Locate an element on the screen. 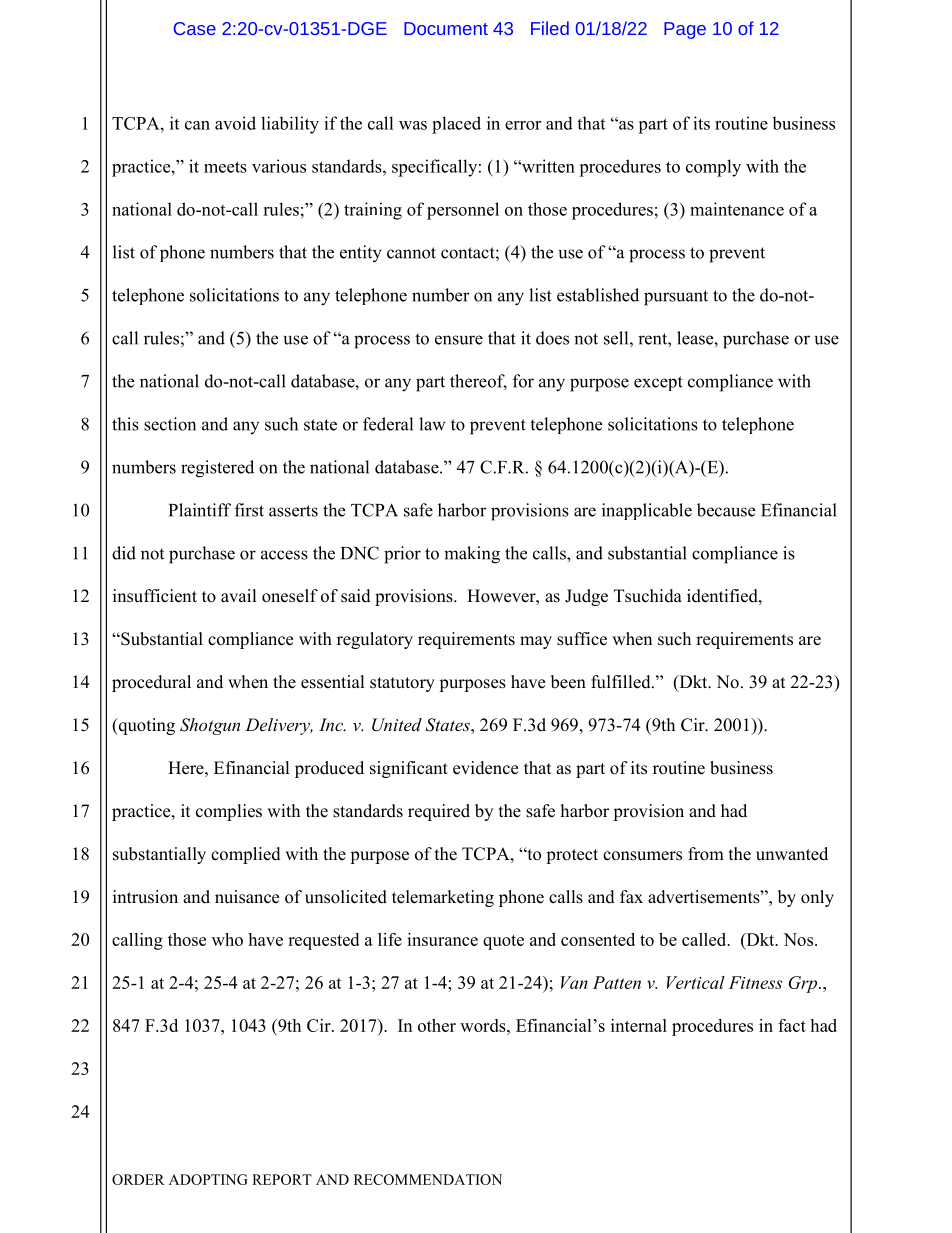 This screenshot has height=1233, width=952. Page is located at coordinates (685, 30).
